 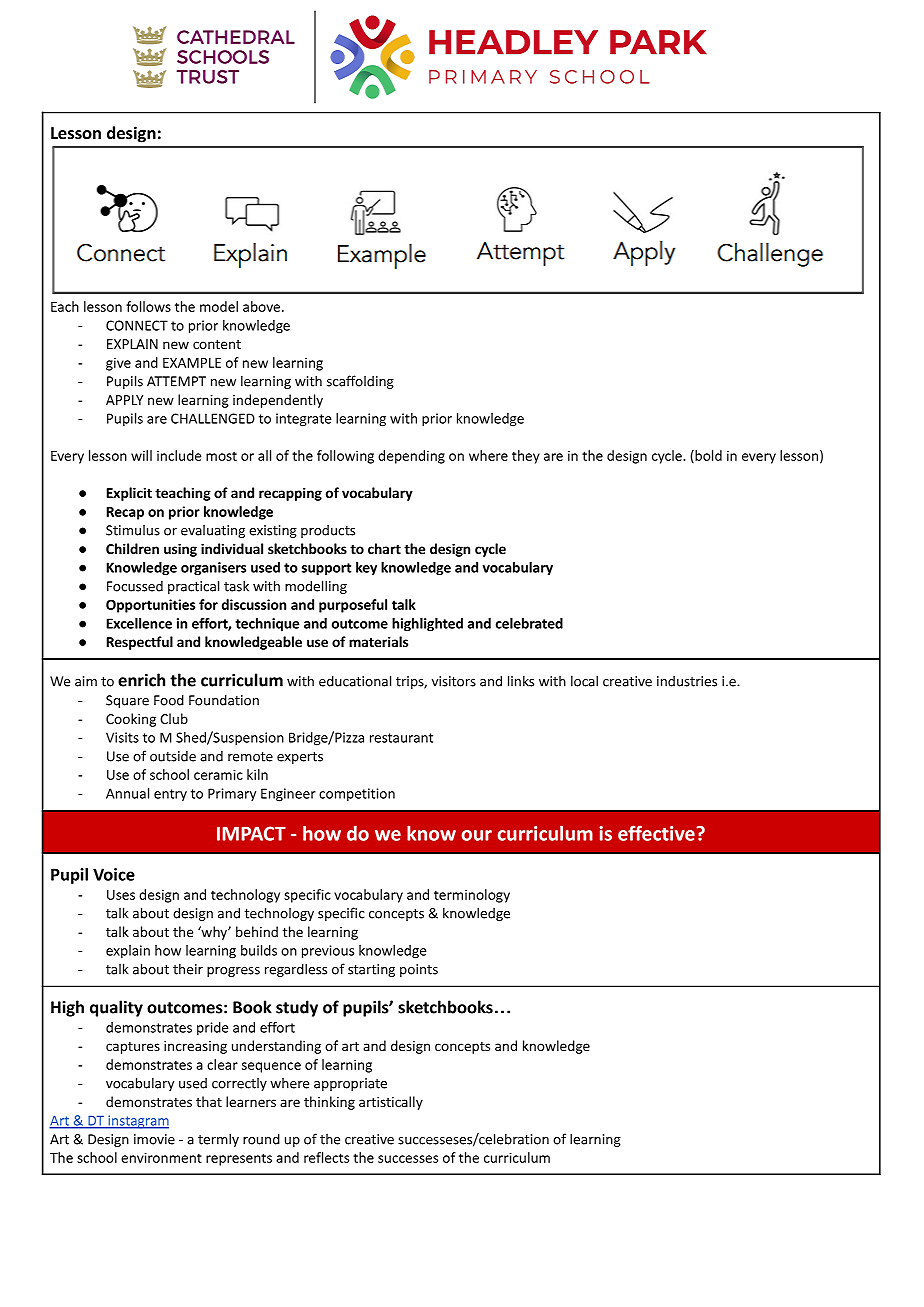 I want to click on CONNECT, so click(x=137, y=325).
